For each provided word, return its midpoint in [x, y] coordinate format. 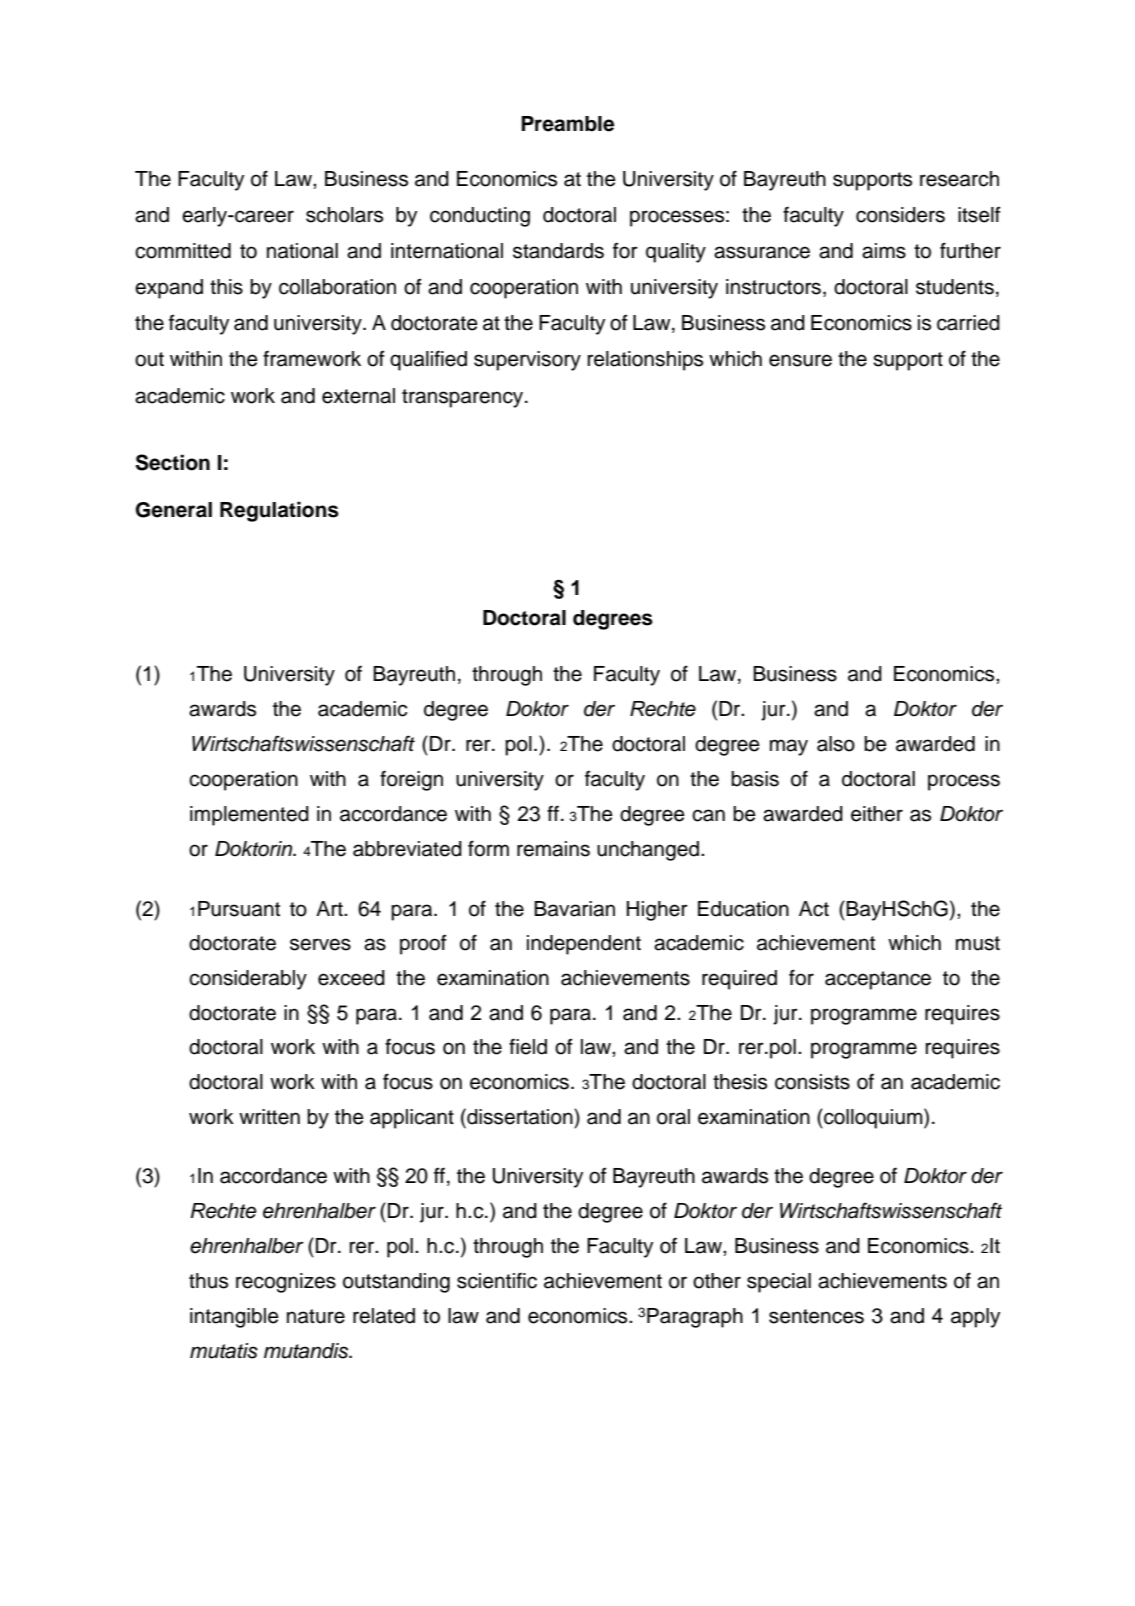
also [836, 744]
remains [553, 849]
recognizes [286, 1283]
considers [900, 215]
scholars [344, 215]
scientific [497, 1280]
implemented [249, 816]
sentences [816, 1316]
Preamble [567, 124]
